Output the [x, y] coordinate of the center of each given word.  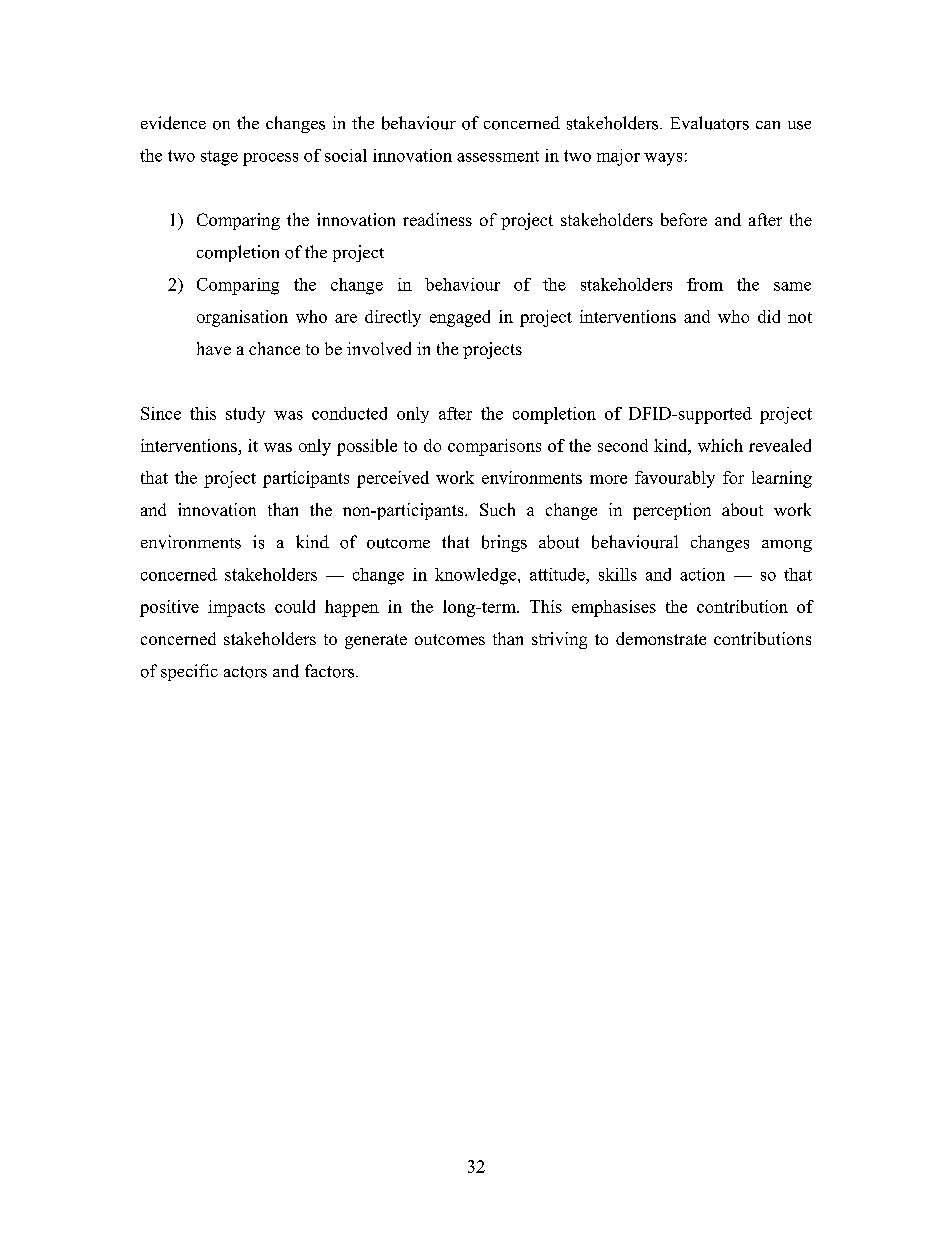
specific [189, 672]
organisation [242, 318]
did [769, 316]
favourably [675, 479]
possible [367, 447]
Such [497, 509]
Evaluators [710, 123]
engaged [460, 318]
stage [219, 158]
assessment [498, 156]
